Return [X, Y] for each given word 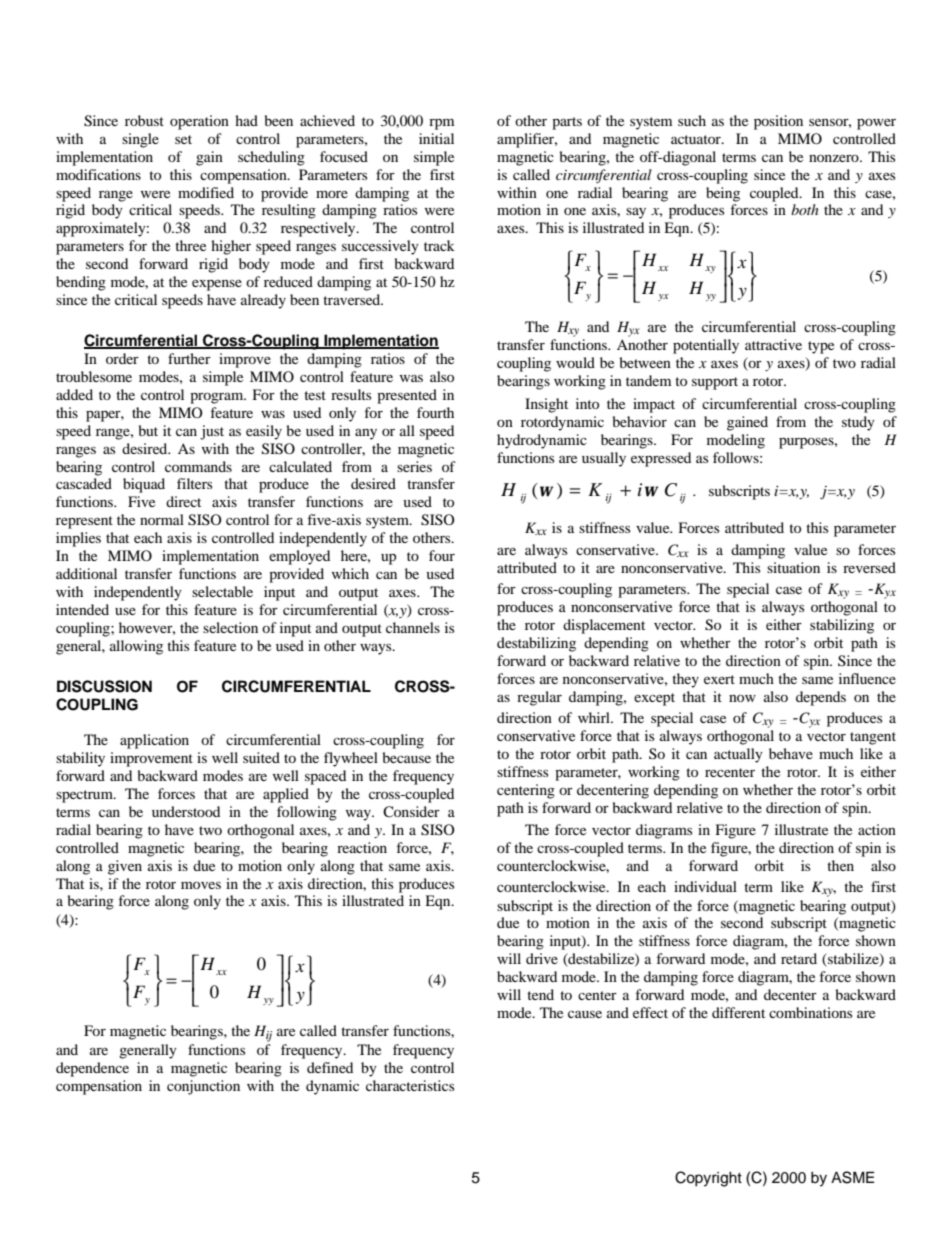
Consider [411, 812]
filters [194, 483]
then [840, 865]
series [414, 466]
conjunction [203, 1087]
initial [436, 138]
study [858, 423]
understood [186, 811]
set [183, 139]
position [778, 122]
